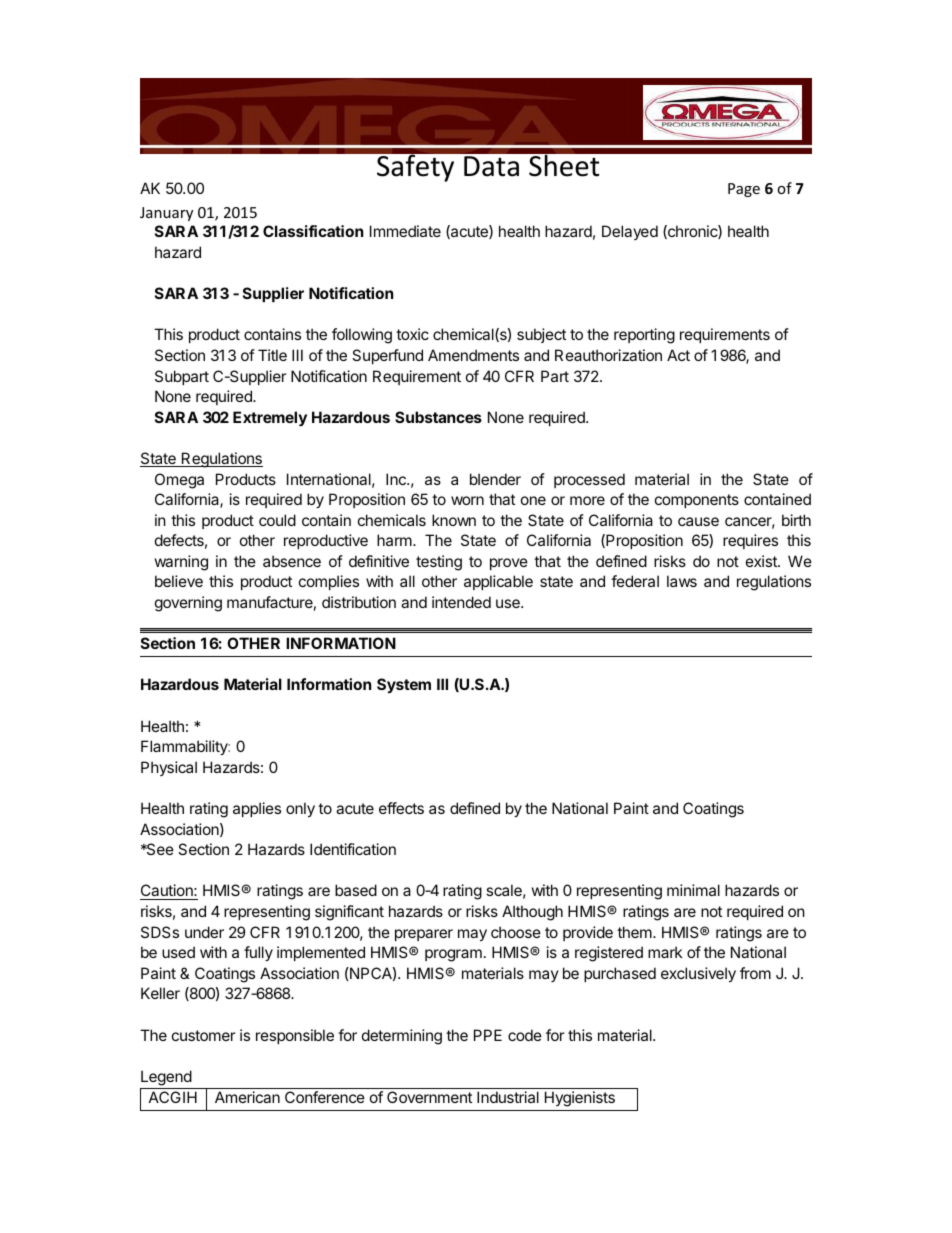 The height and width of the screenshot is (1233, 952). Describe the element at coordinates (693, 890) in the screenshot. I see `minimal` at that location.
